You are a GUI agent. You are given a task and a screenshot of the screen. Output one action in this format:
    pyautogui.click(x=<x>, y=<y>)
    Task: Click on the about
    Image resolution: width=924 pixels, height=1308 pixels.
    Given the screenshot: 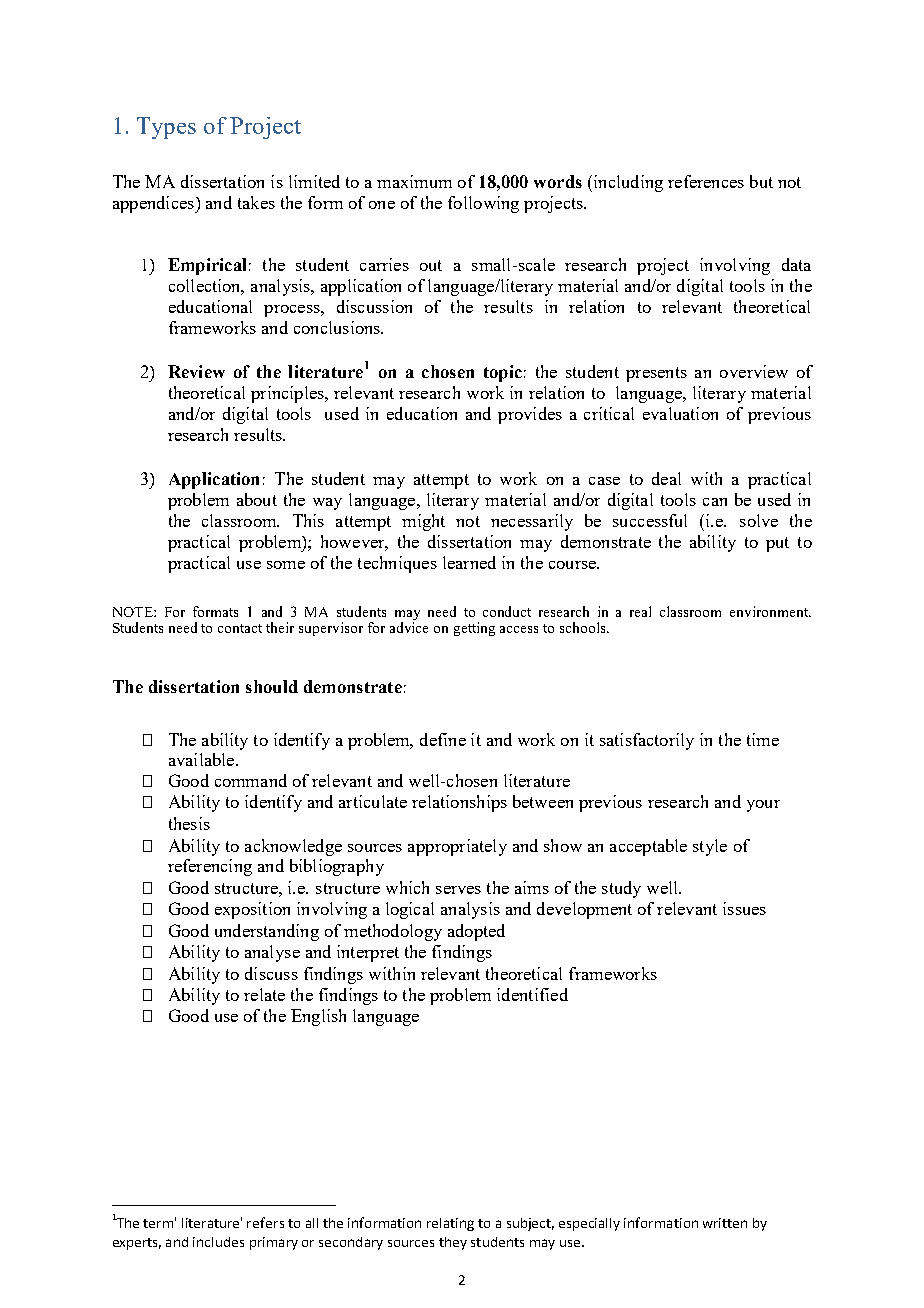 What is the action you would take?
    pyautogui.click(x=257, y=499)
